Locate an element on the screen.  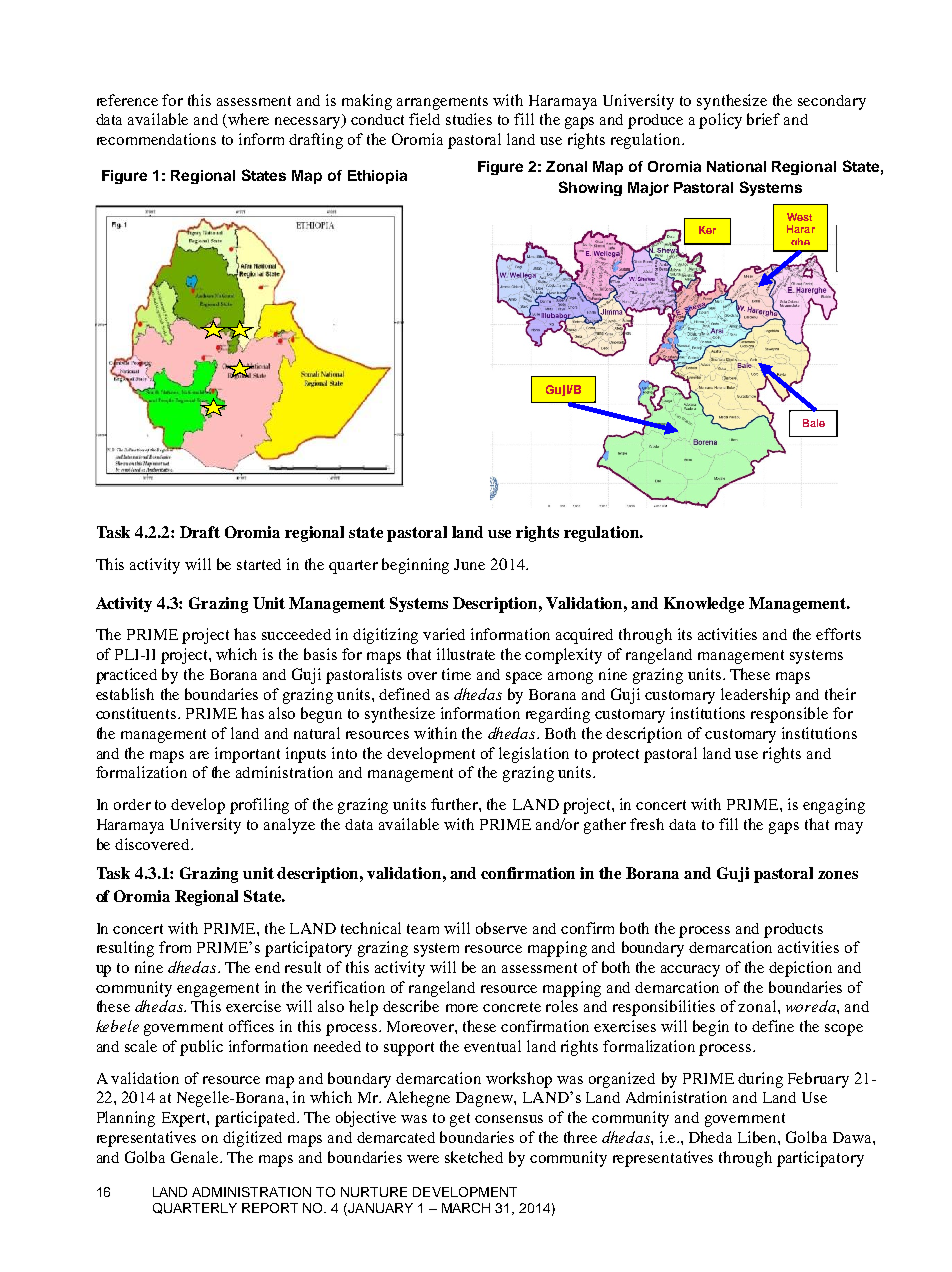
sketched is located at coordinates (474, 1157).
